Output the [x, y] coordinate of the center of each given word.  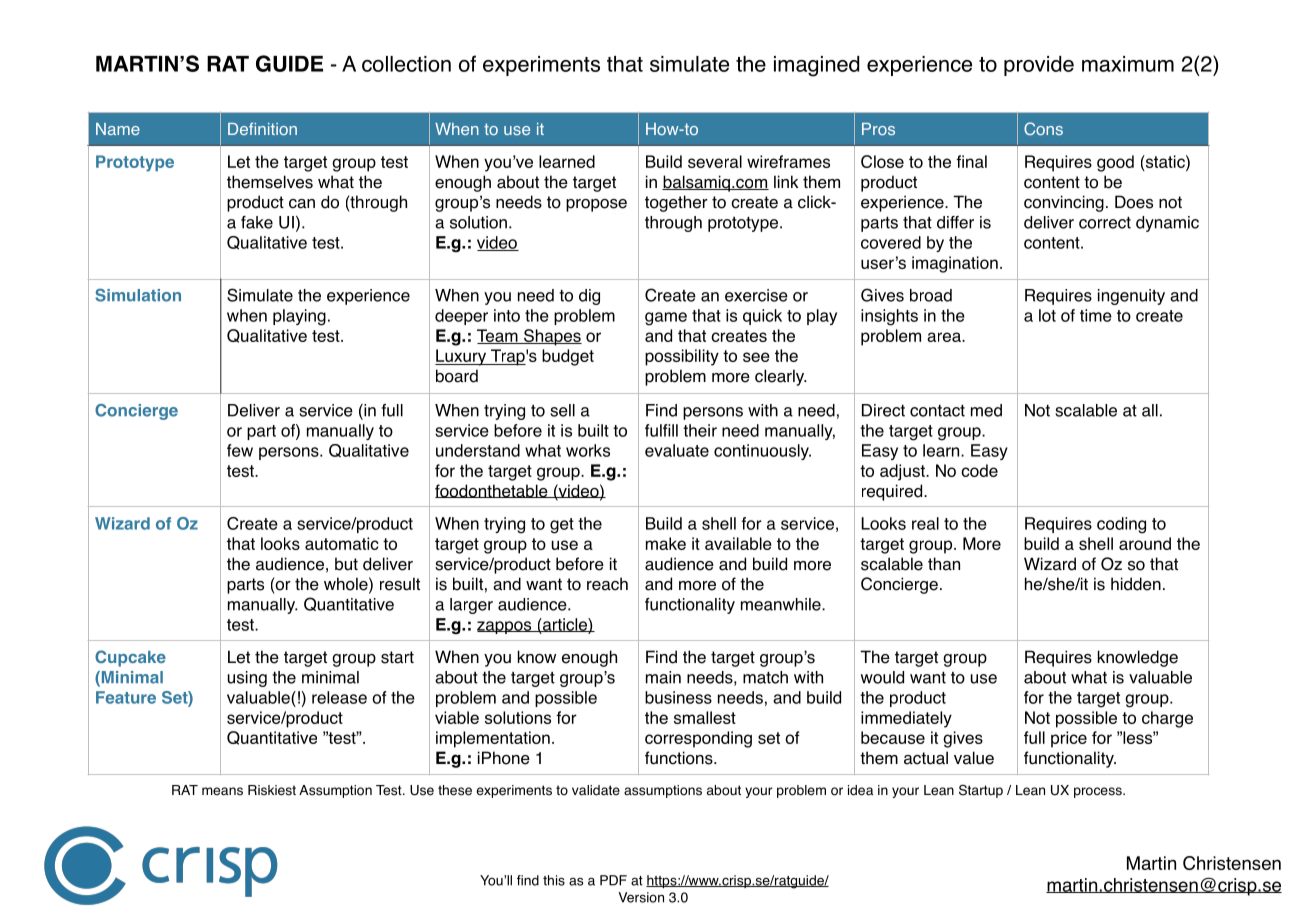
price [1069, 739]
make [666, 543]
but [346, 564]
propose [596, 205]
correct [1105, 223]
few [240, 450]
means [222, 791]
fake [257, 222]
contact [937, 411]
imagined [816, 66]
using [247, 679]
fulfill [661, 430]
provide [1039, 66]
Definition [262, 128]
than [944, 564]
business [678, 697]
